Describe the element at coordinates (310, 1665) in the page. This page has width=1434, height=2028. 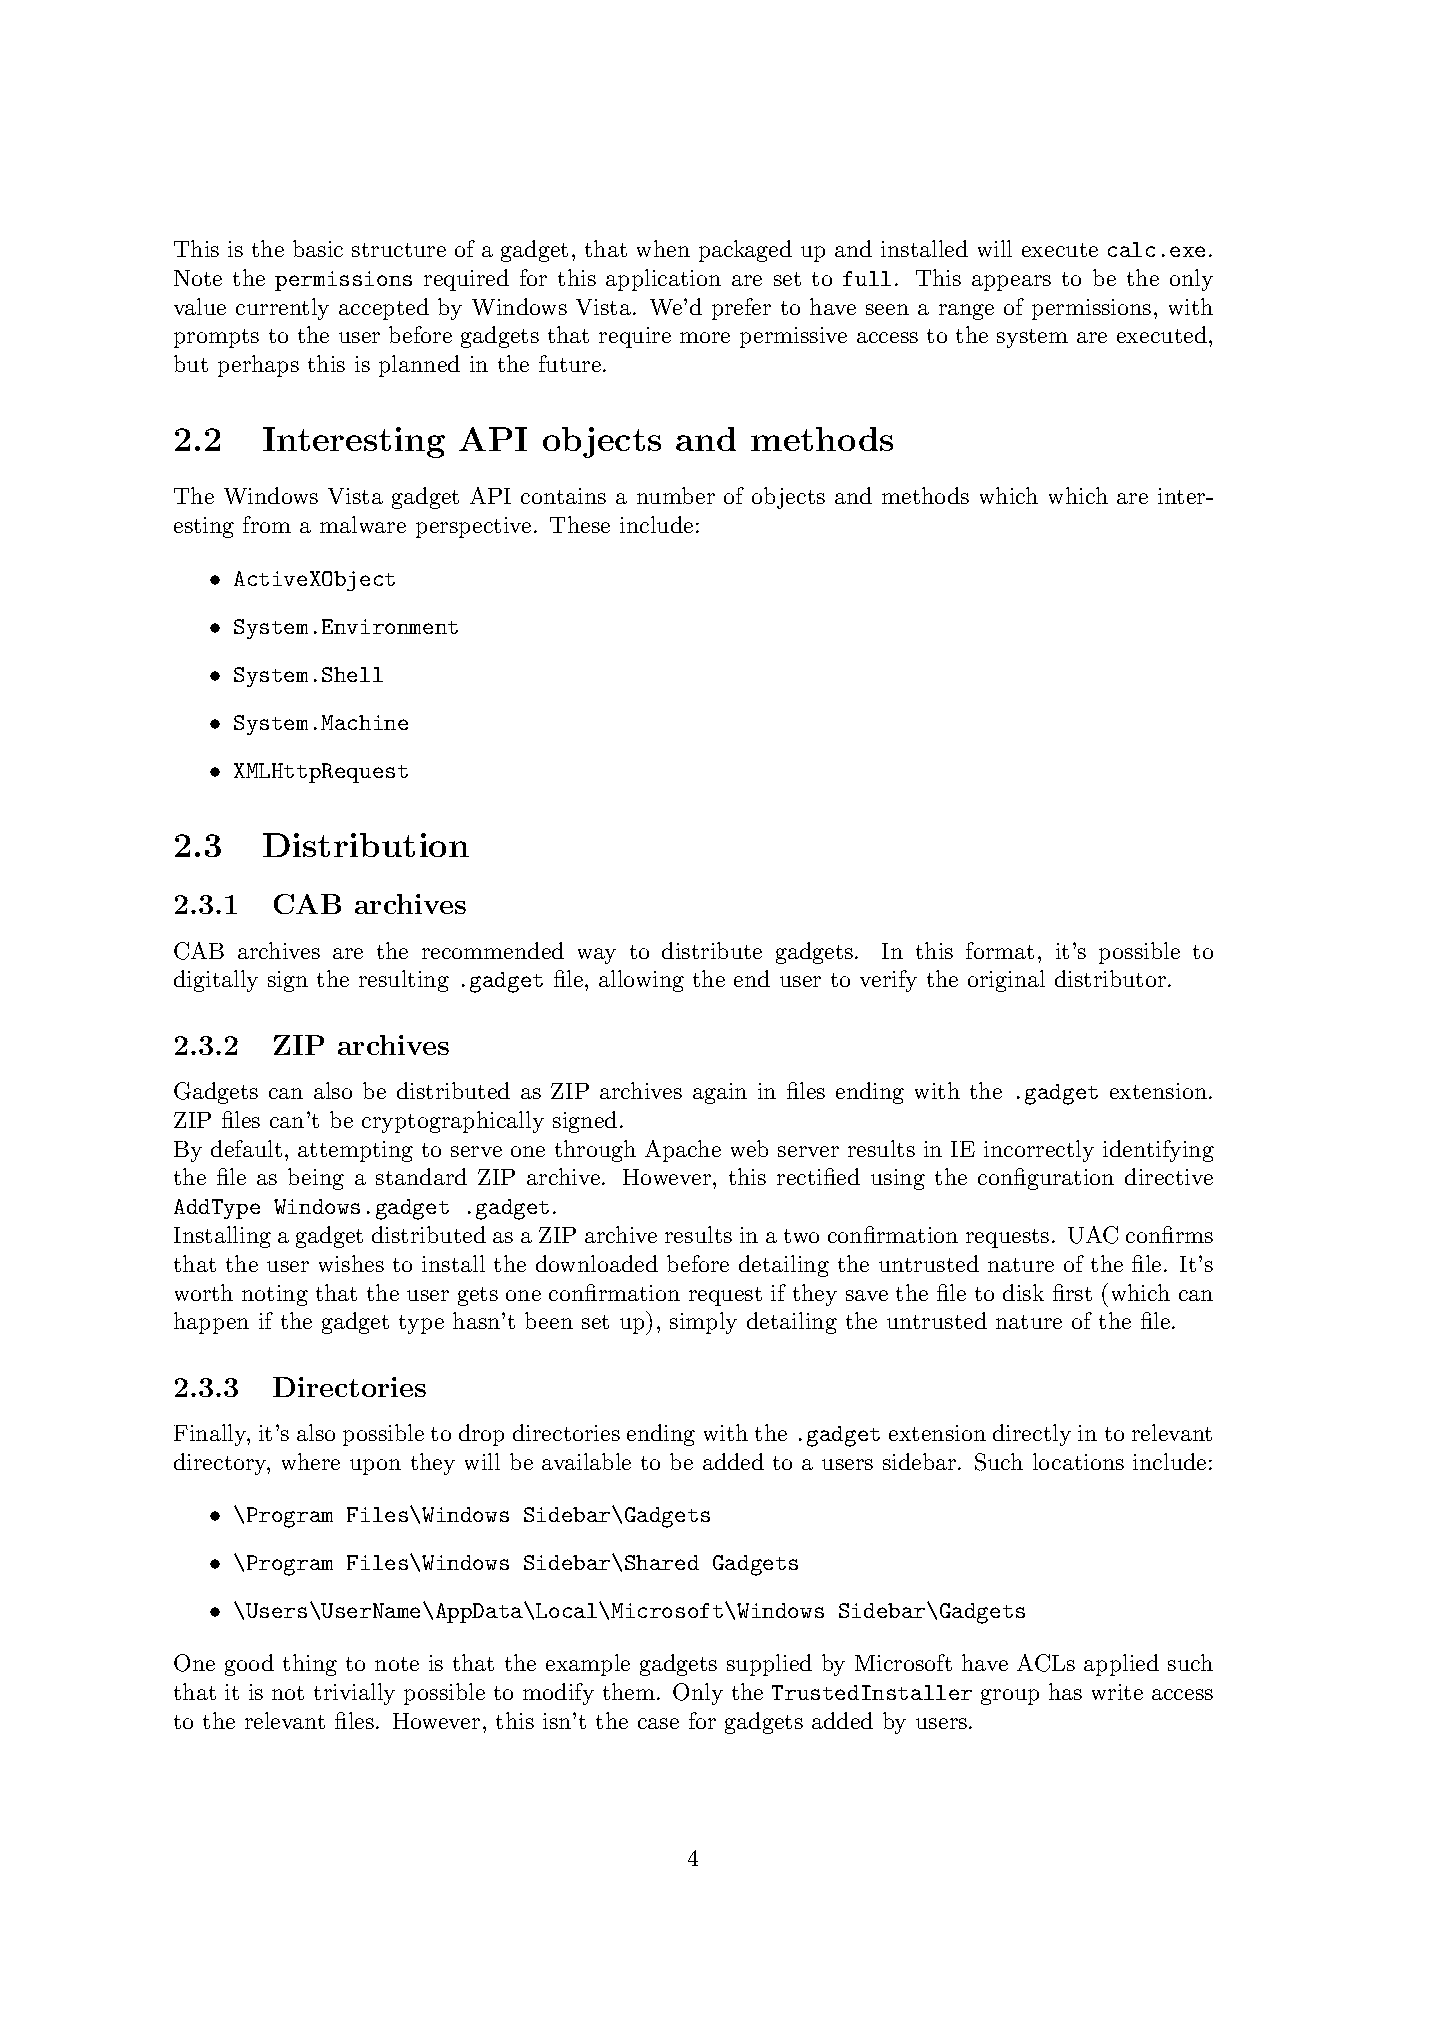
I see `thing` at that location.
